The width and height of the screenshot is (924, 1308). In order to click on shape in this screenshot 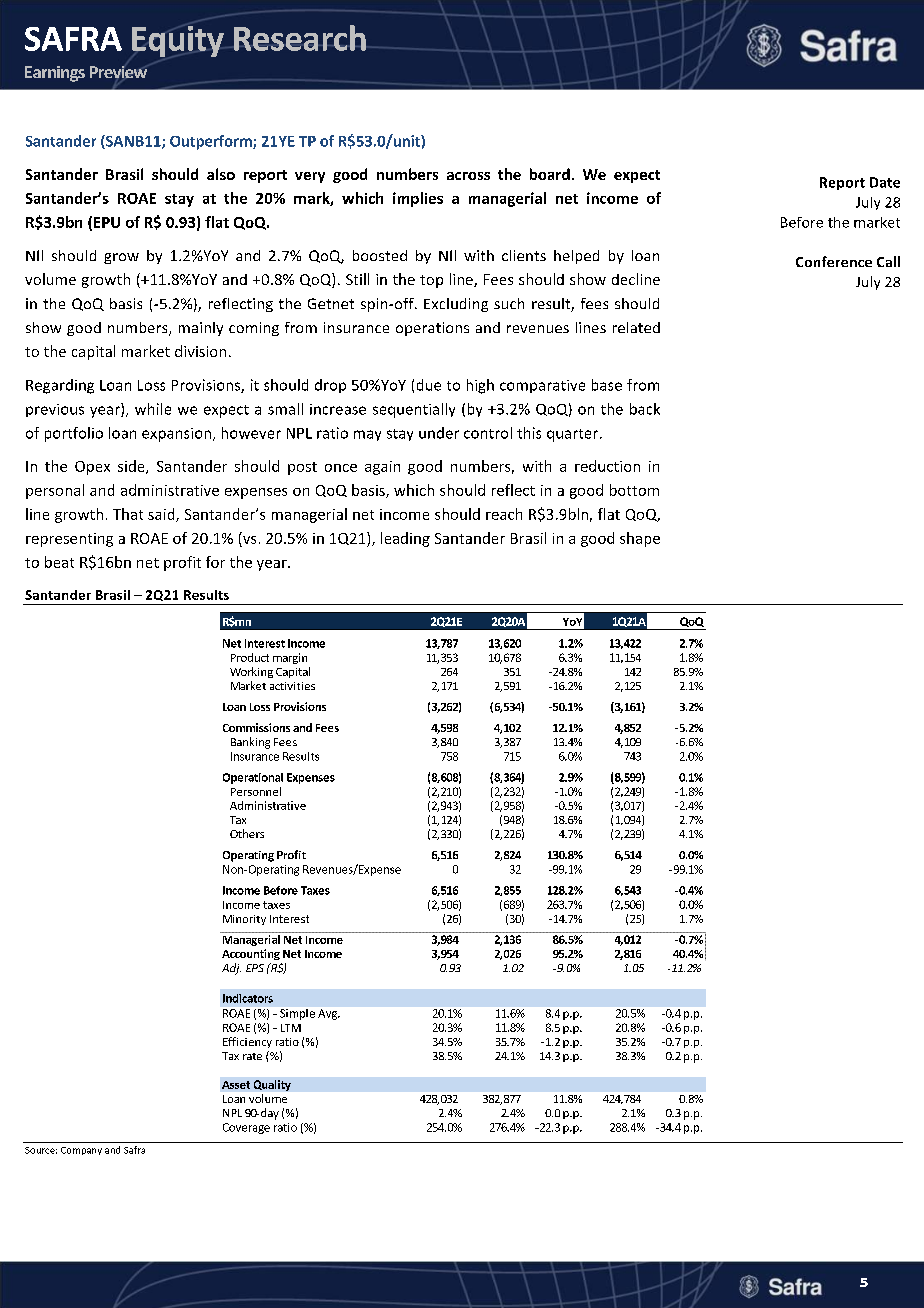, I will do `click(640, 539)`.
